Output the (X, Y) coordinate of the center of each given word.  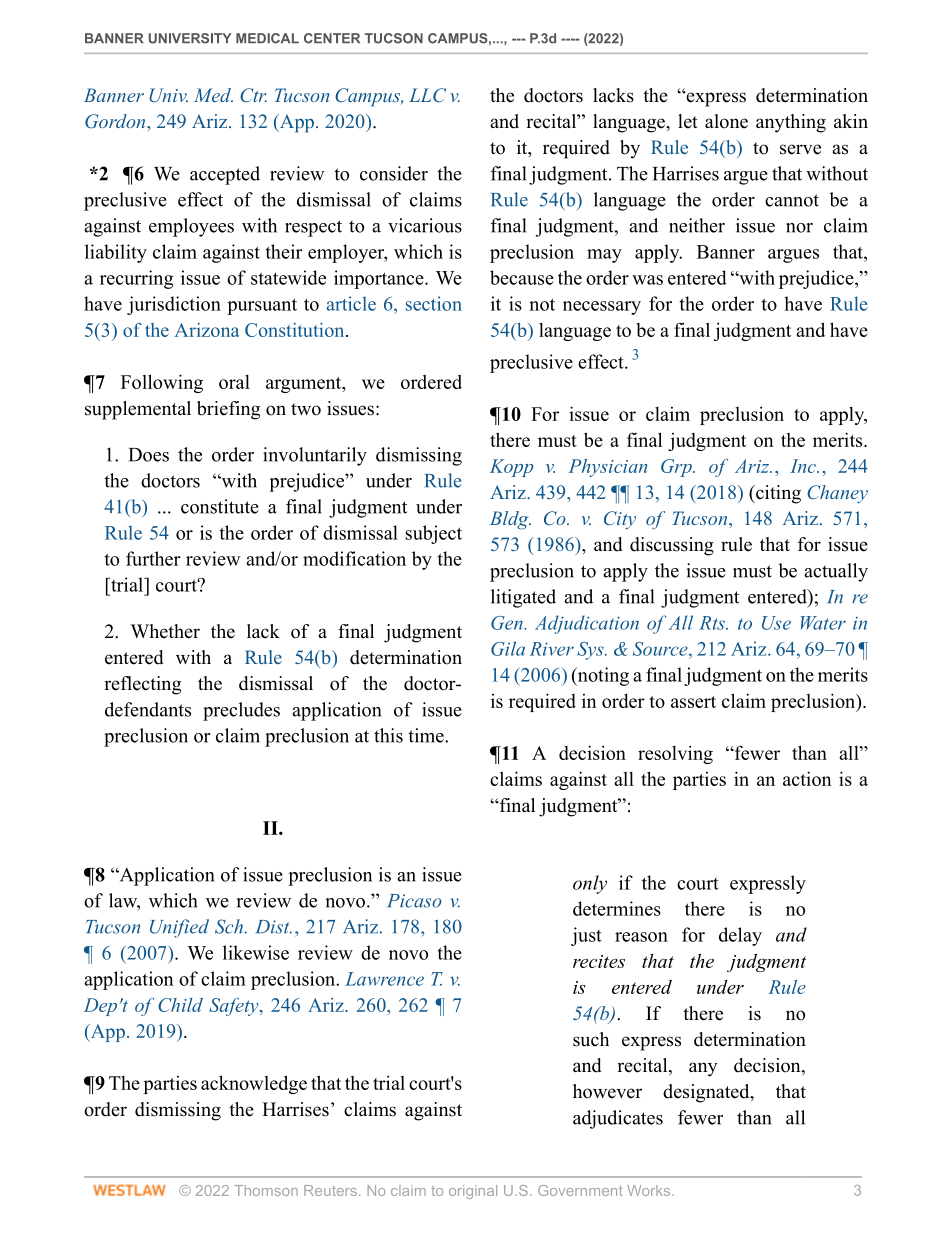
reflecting (142, 685)
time (427, 735)
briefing (228, 410)
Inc (804, 466)
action (807, 778)
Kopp (512, 468)
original (473, 1192)
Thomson (266, 1190)
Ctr (253, 95)
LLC (427, 95)
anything (791, 123)
